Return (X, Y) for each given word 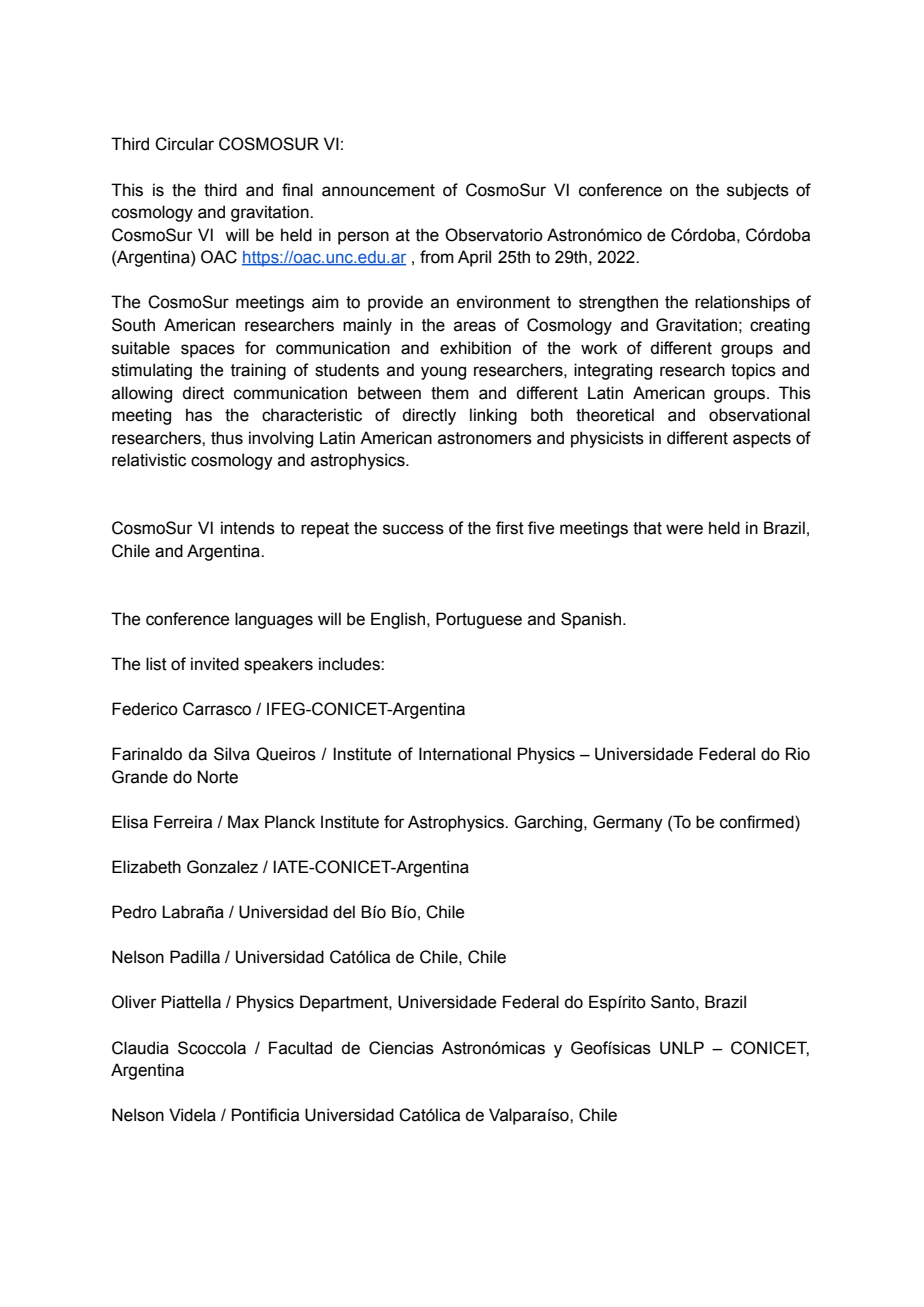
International (465, 754)
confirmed (758, 822)
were (684, 529)
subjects (758, 191)
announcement (378, 190)
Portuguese (479, 620)
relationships (742, 303)
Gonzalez (222, 867)
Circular (184, 144)
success (413, 529)
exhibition (475, 348)
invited (215, 664)
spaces (208, 351)
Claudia (140, 1048)
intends (248, 528)
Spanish (592, 620)
